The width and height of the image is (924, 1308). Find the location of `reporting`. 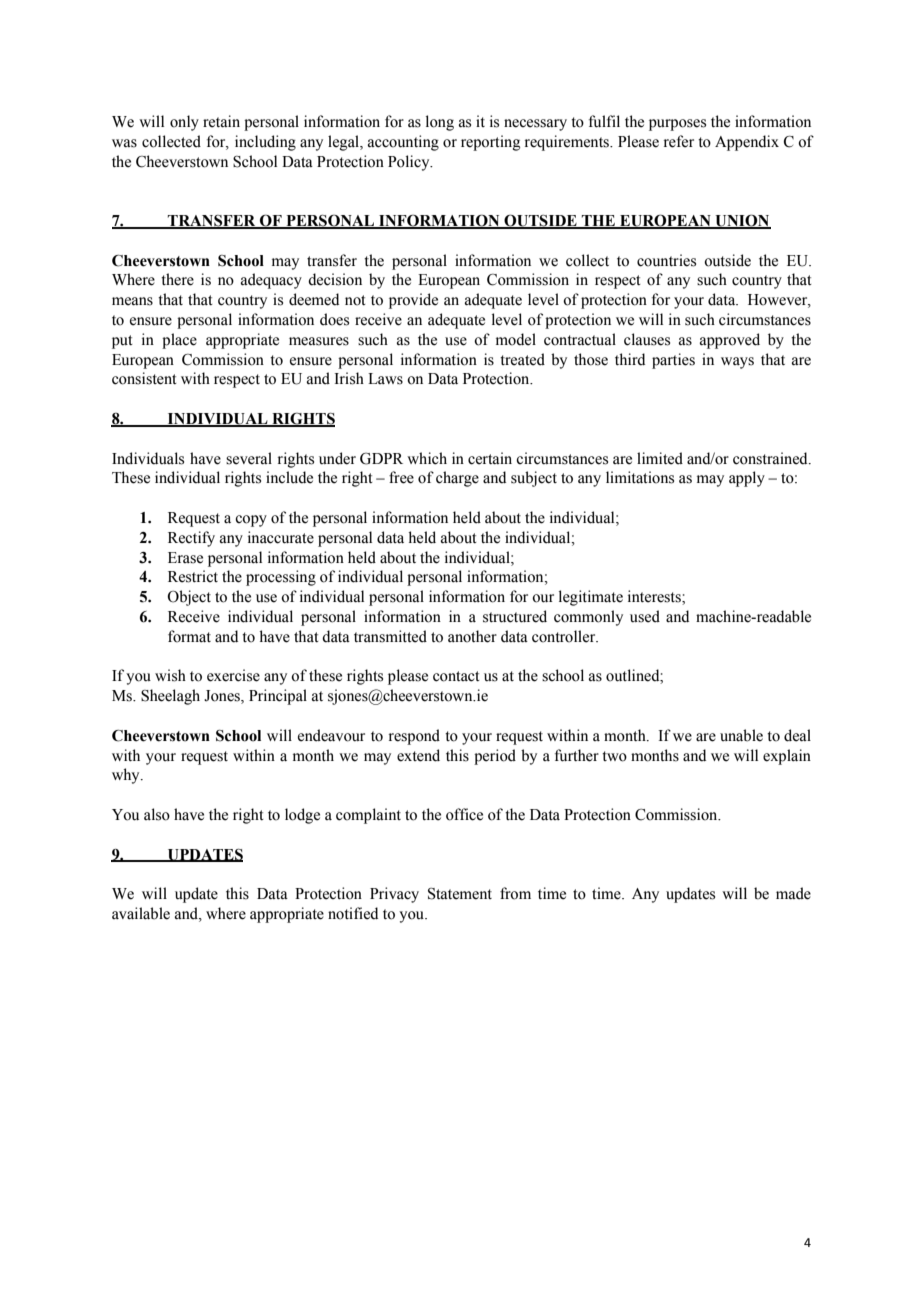

reporting is located at coordinates (490, 143).
